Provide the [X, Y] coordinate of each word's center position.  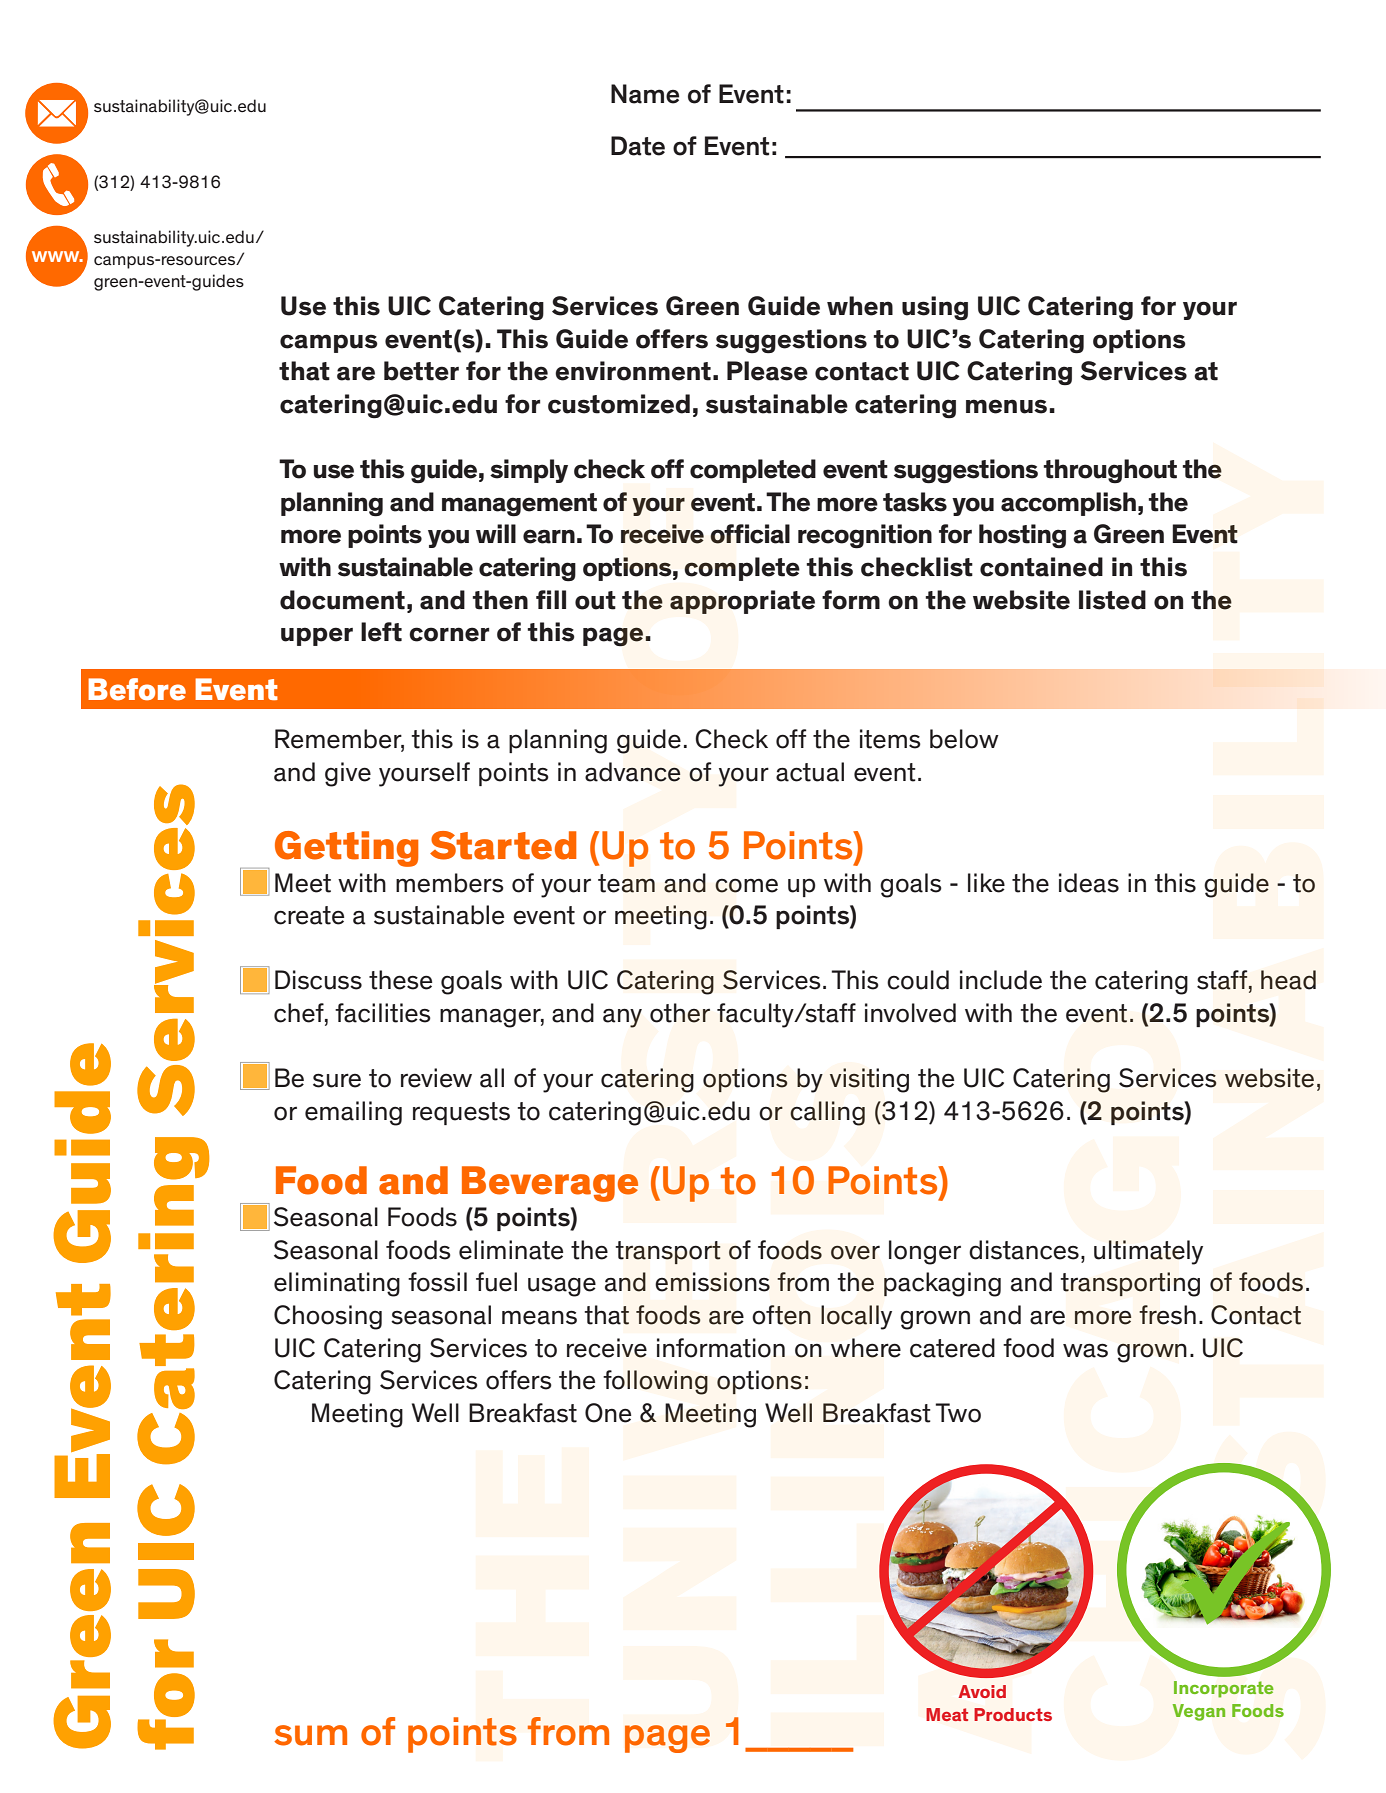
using [935, 308]
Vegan [1198, 1712]
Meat [947, 1714]
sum [310, 1735]
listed [1112, 600]
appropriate [742, 602]
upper [317, 636]
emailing [353, 1113]
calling [827, 1113]
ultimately [1148, 1252]
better [421, 371]
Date [638, 146]
